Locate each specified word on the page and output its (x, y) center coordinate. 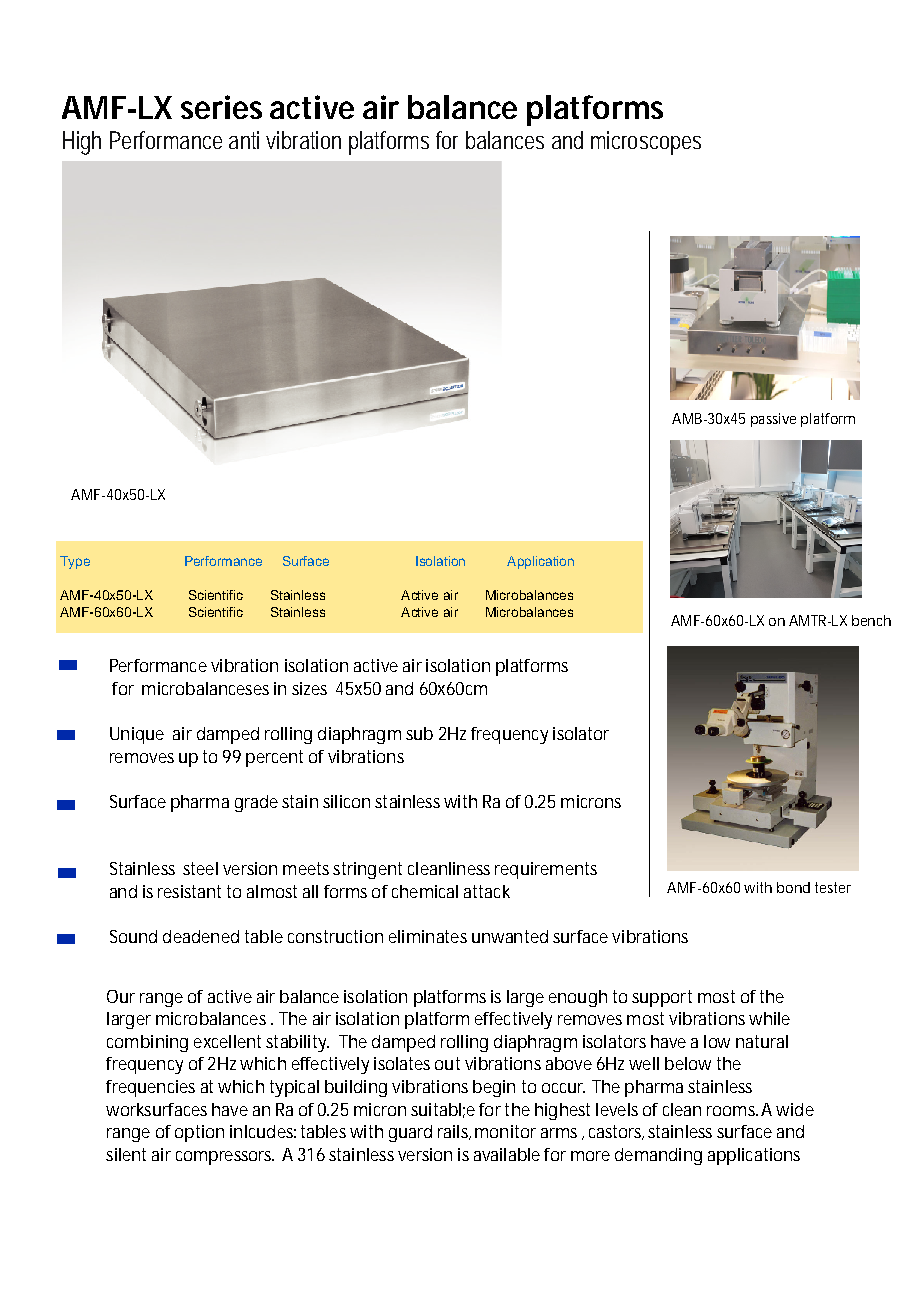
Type (75, 562)
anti (244, 140)
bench (871, 620)
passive (773, 420)
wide (795, 1109)
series (221, 107)
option (199, 1133)
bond (793, 887)
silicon (346, 801)
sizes (309, 688)
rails (454, 1132)
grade (256, 803)
